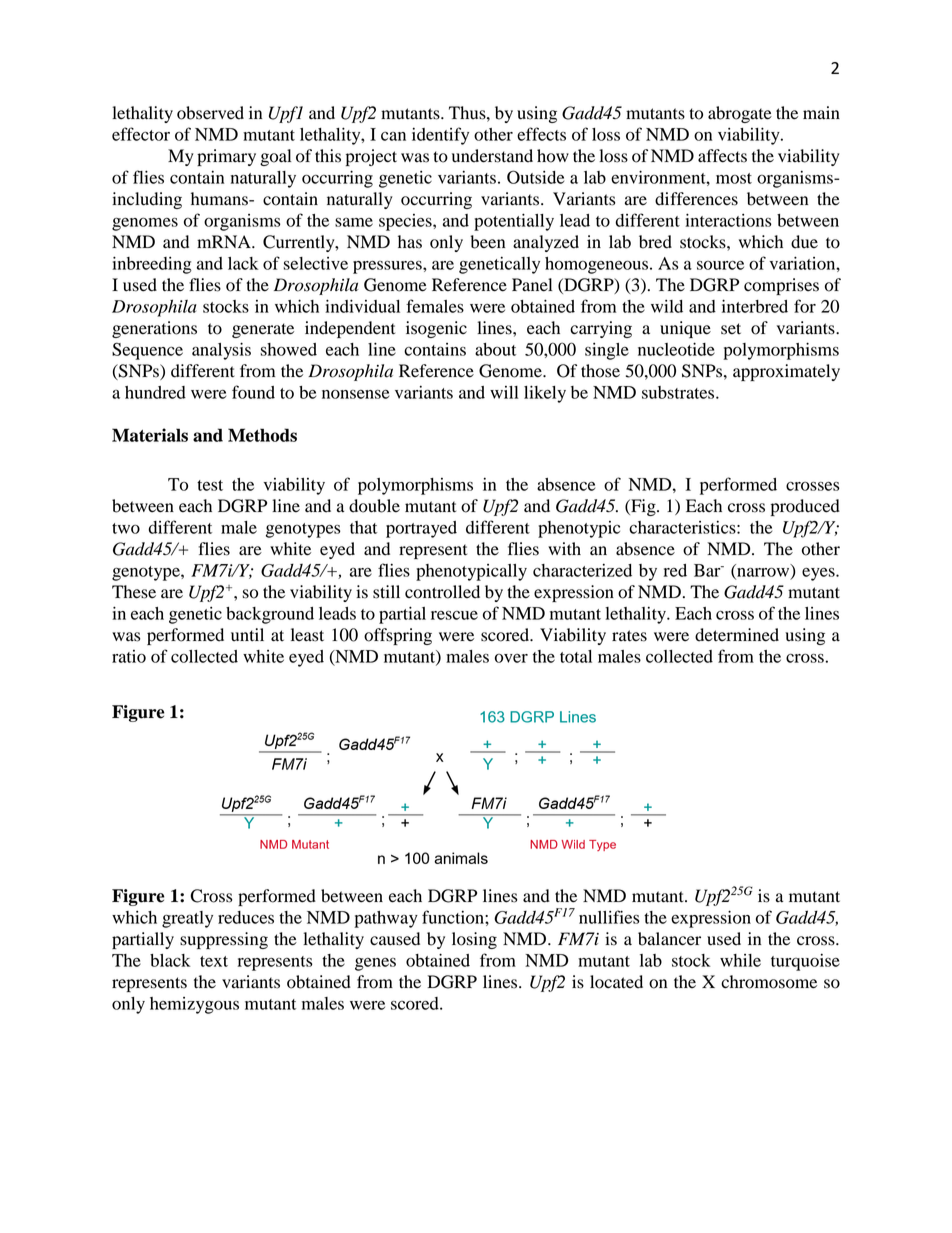  I want to click on losing, so click(474, 940).
